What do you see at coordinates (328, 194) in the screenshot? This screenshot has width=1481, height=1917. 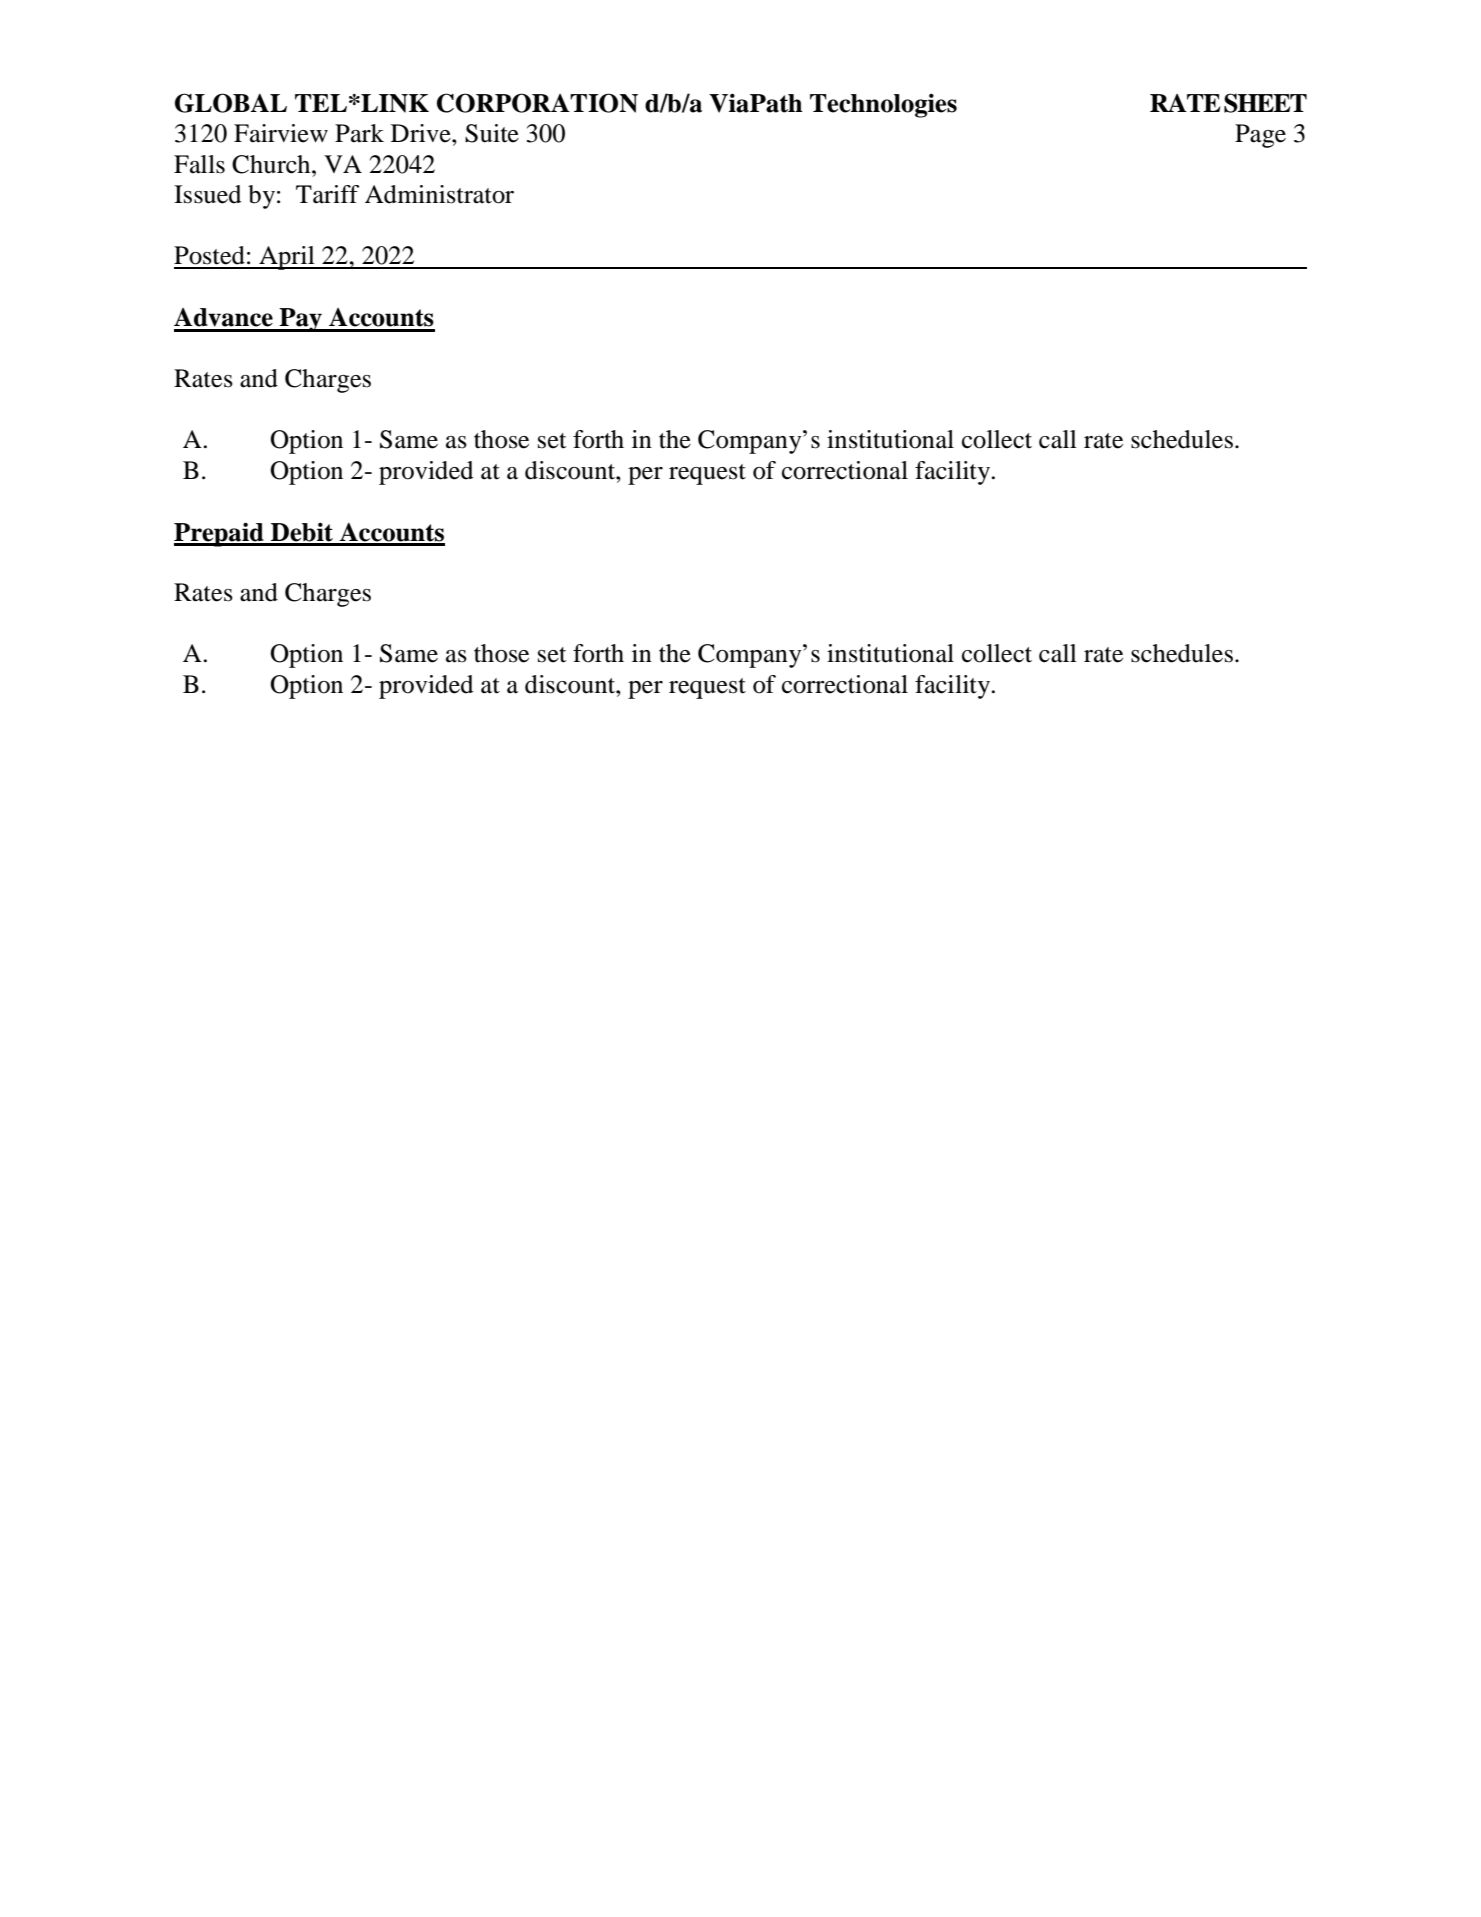 I see `Tariff` at bounding box center [328, 194].
